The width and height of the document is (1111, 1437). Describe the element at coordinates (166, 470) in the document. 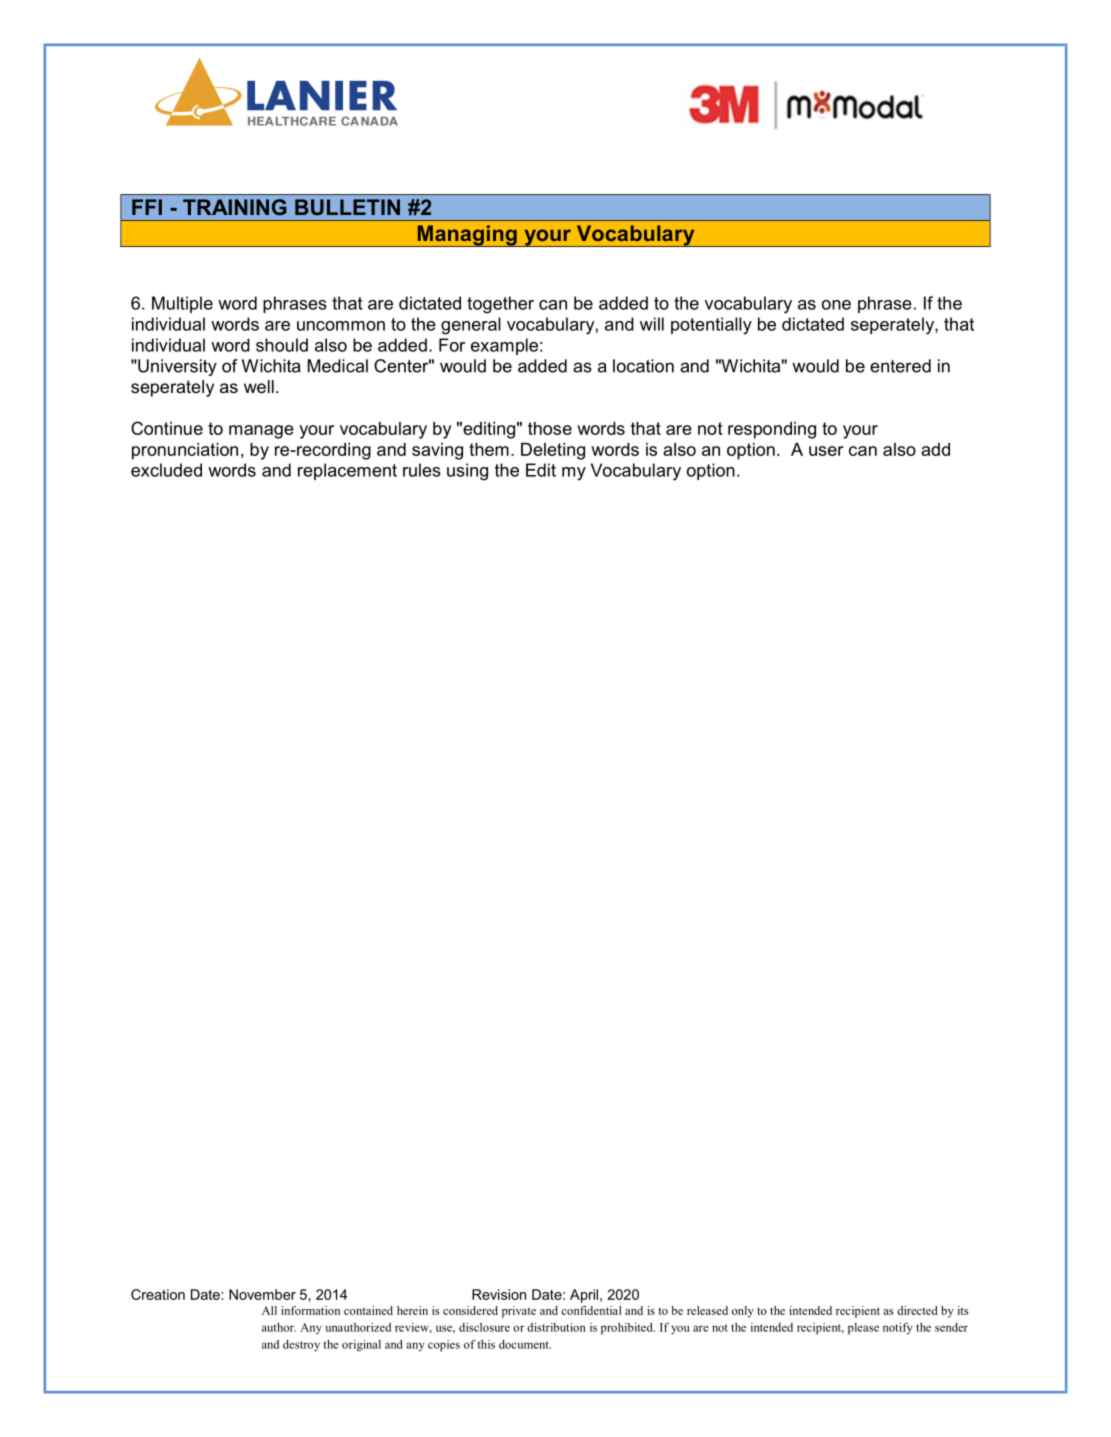

I see `excluded` at that location.
